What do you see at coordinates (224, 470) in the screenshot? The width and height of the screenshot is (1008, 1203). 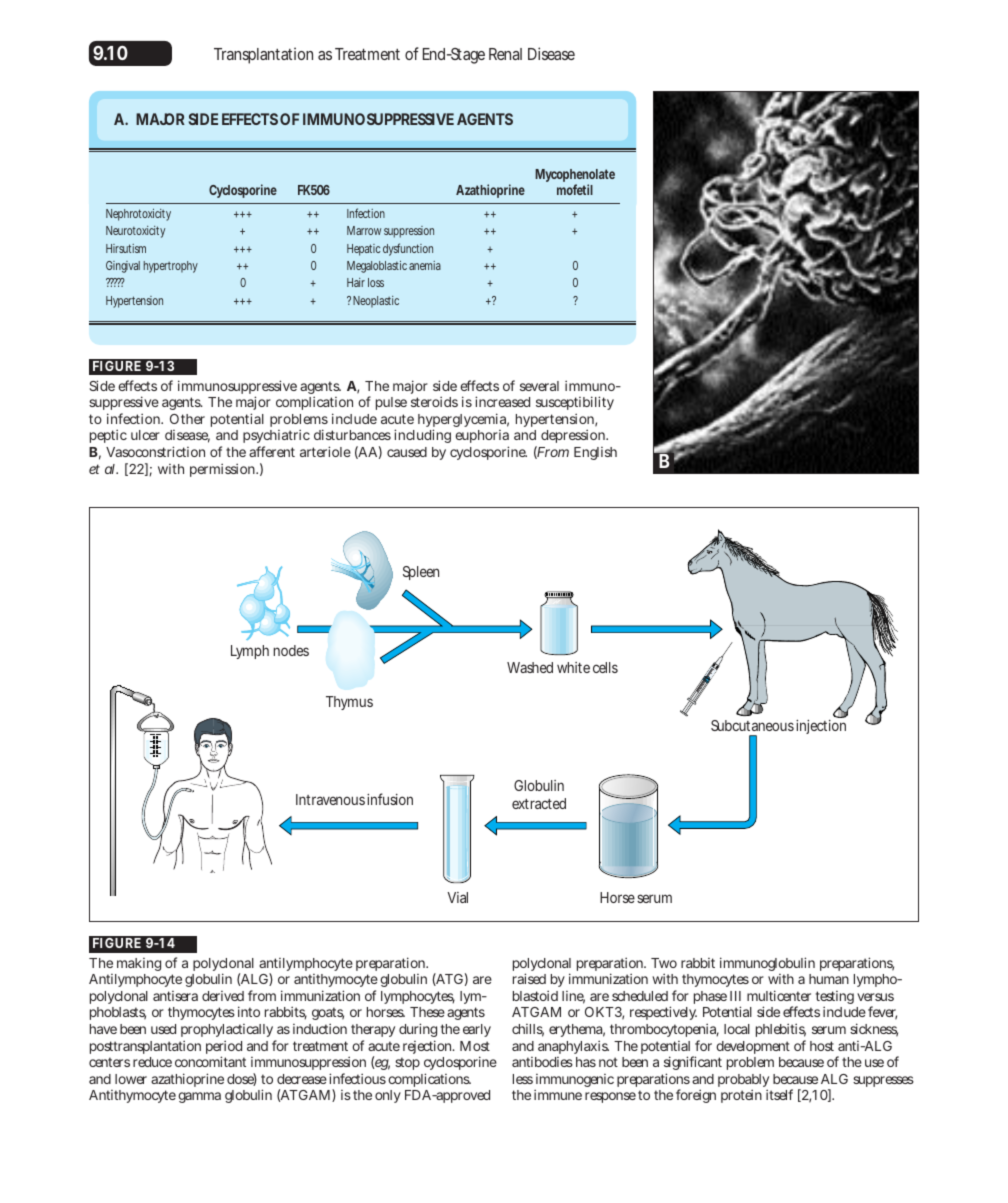 I see `permission` at bounding box center [224, 470].
